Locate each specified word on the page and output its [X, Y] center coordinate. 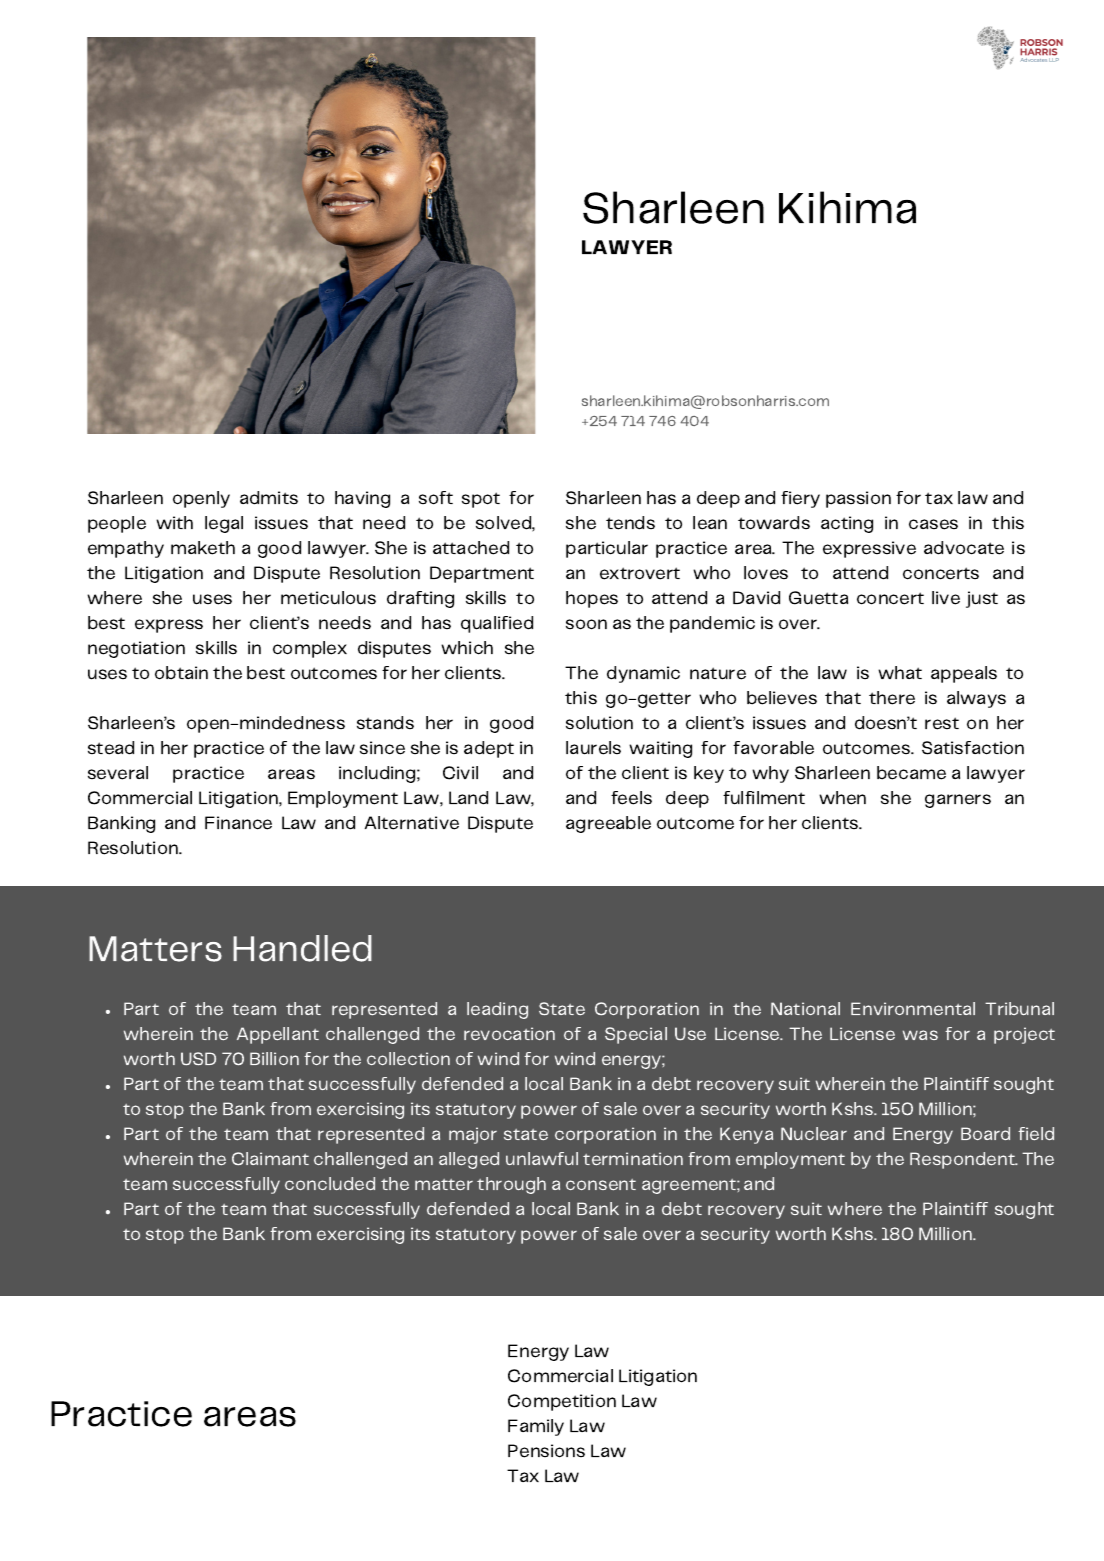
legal [224, 524]
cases [933, 524]
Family [536, 1427]
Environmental [913, 1009]
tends [630, 523]
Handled [302, 948]
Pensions [546, 1451]
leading [497, 1010]
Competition [562, 1402]
